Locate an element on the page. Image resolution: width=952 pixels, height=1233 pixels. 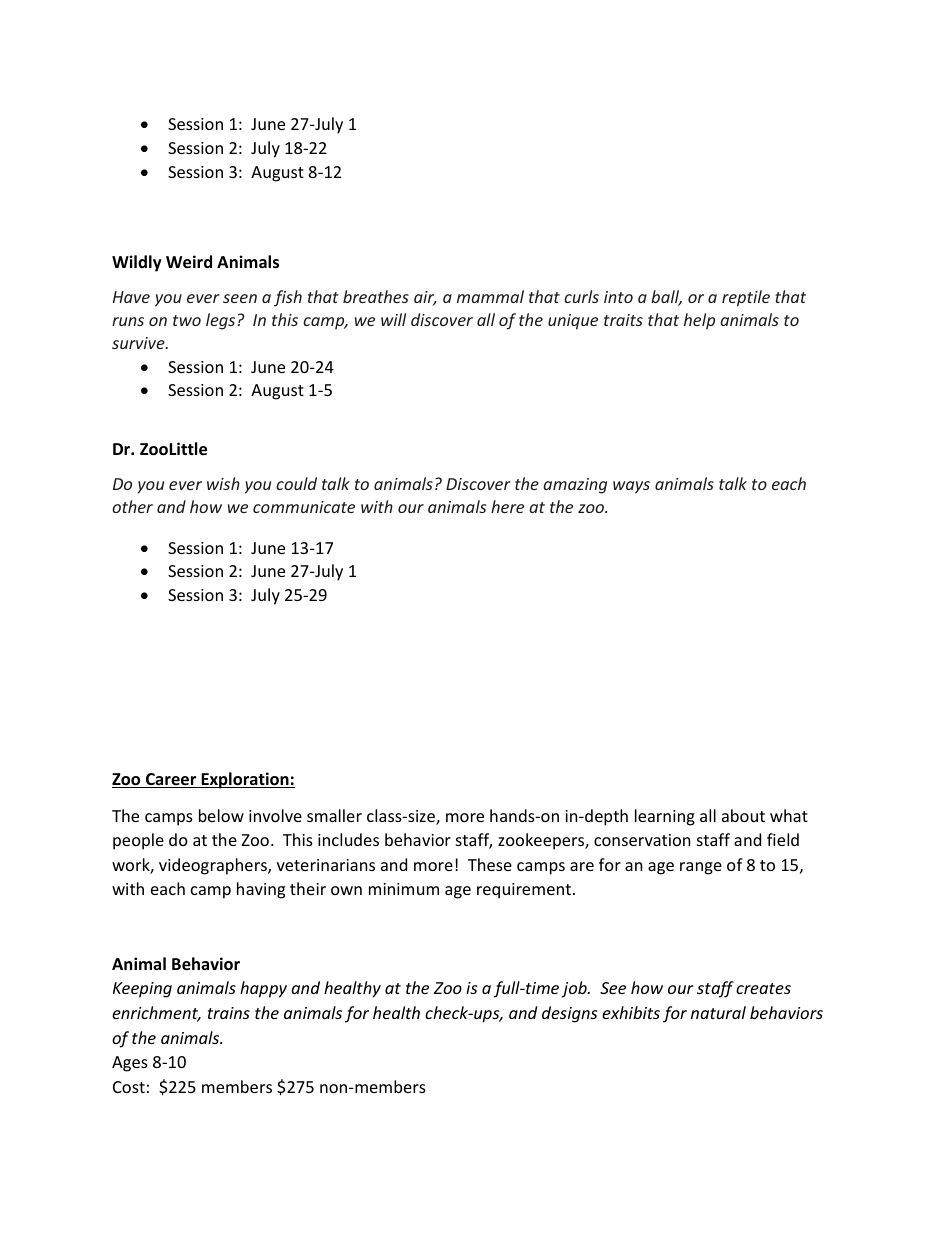
here is located at coordinates (507, 506).
